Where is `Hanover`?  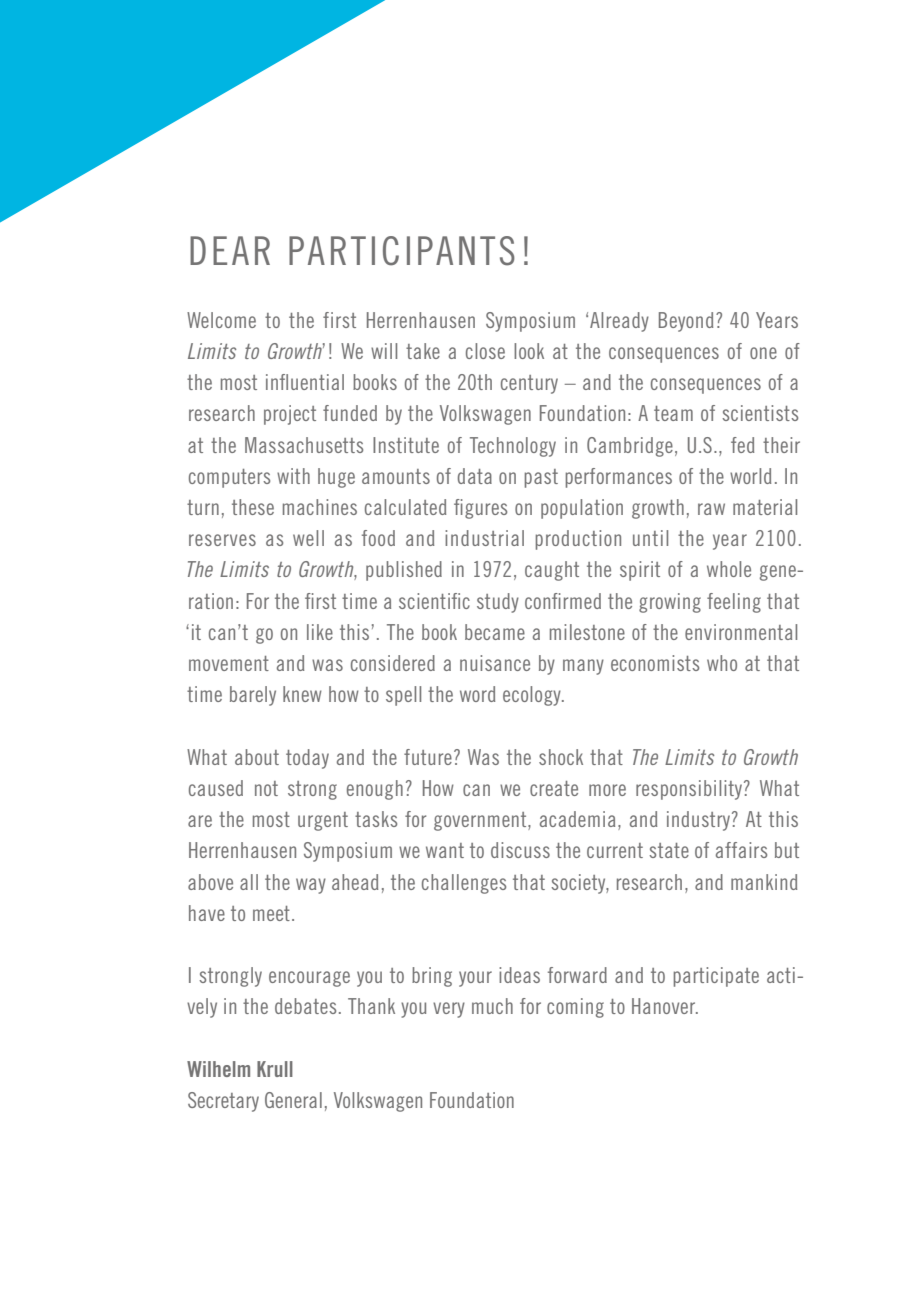 Hanover is located at coordinates (665, 1006).
